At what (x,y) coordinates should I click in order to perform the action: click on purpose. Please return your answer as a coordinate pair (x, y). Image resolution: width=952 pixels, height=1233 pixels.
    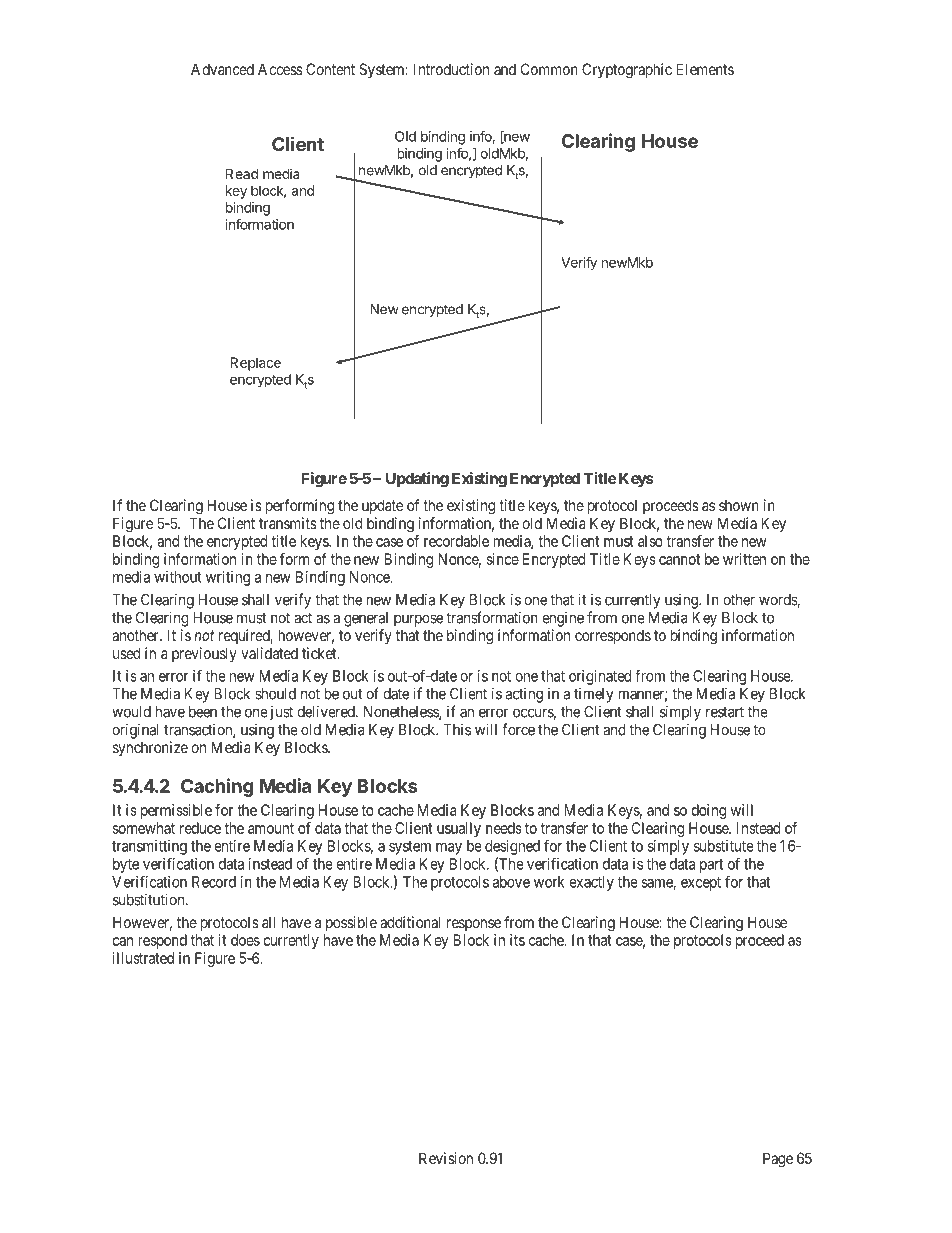
    Looking at the image, I should click on (418, 620).
